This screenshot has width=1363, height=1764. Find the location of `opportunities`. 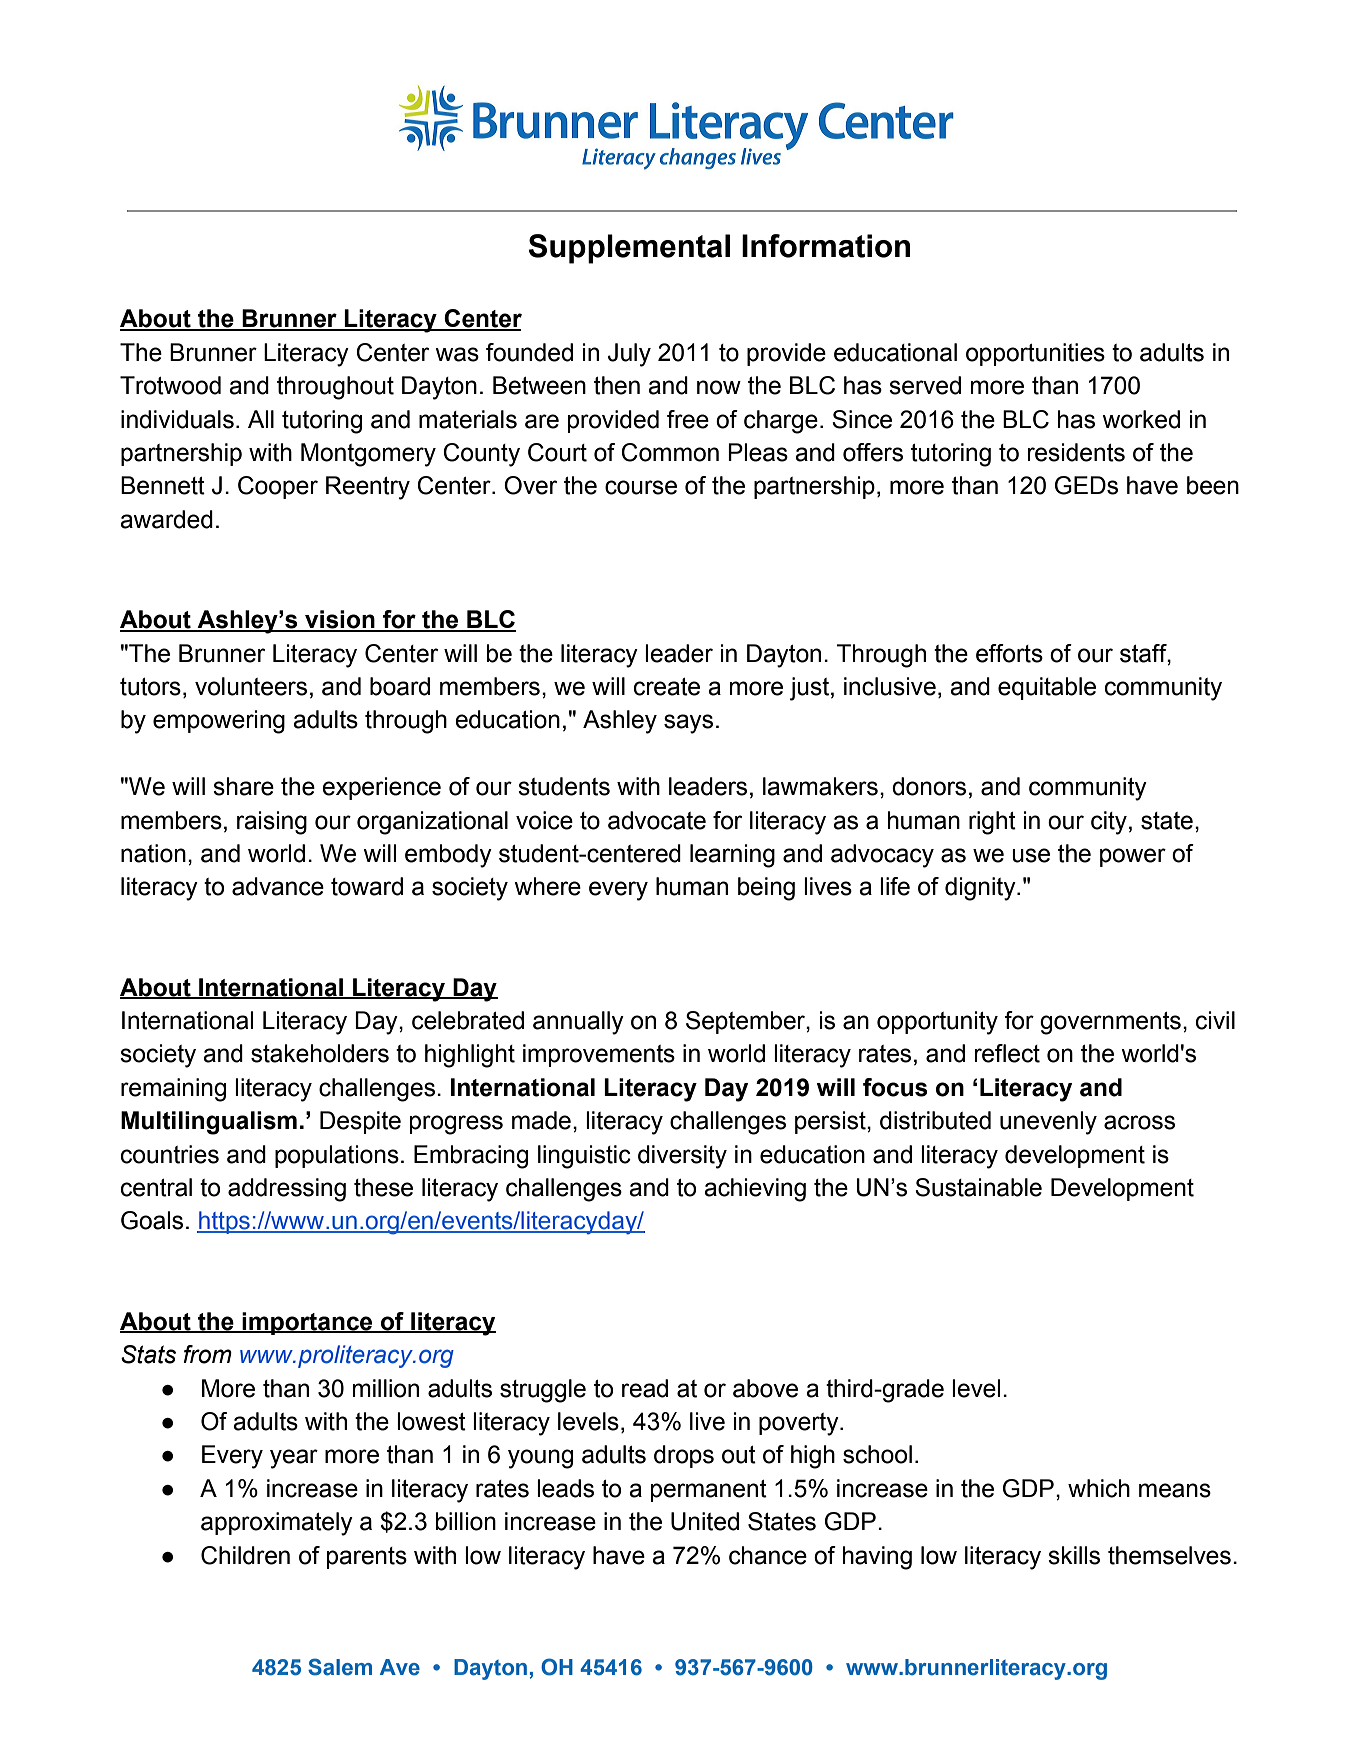

opportunities is located at coordinates (1035, 354).
